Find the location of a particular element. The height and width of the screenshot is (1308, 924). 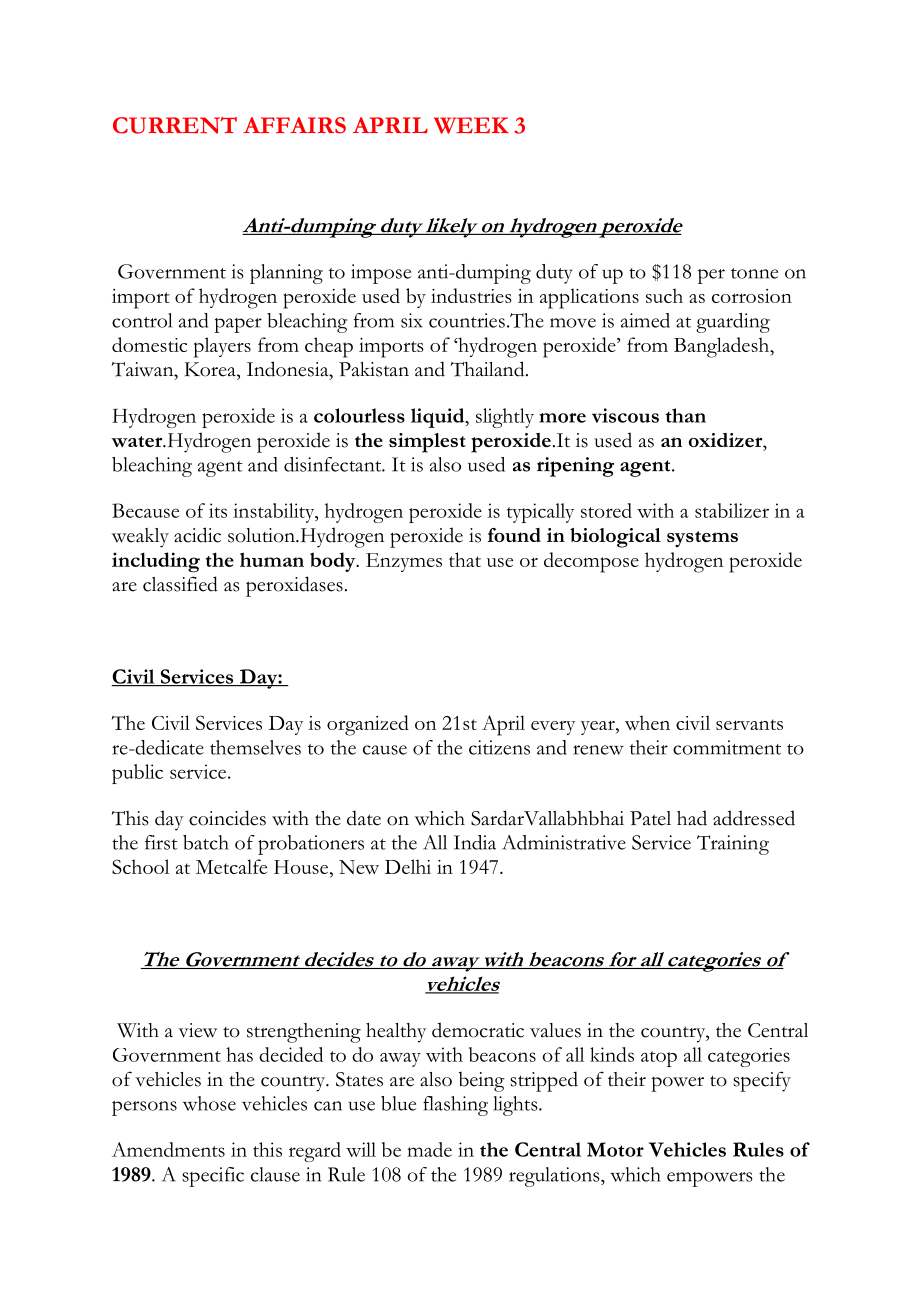

CURRENT is located at coordinates (175, 125).
